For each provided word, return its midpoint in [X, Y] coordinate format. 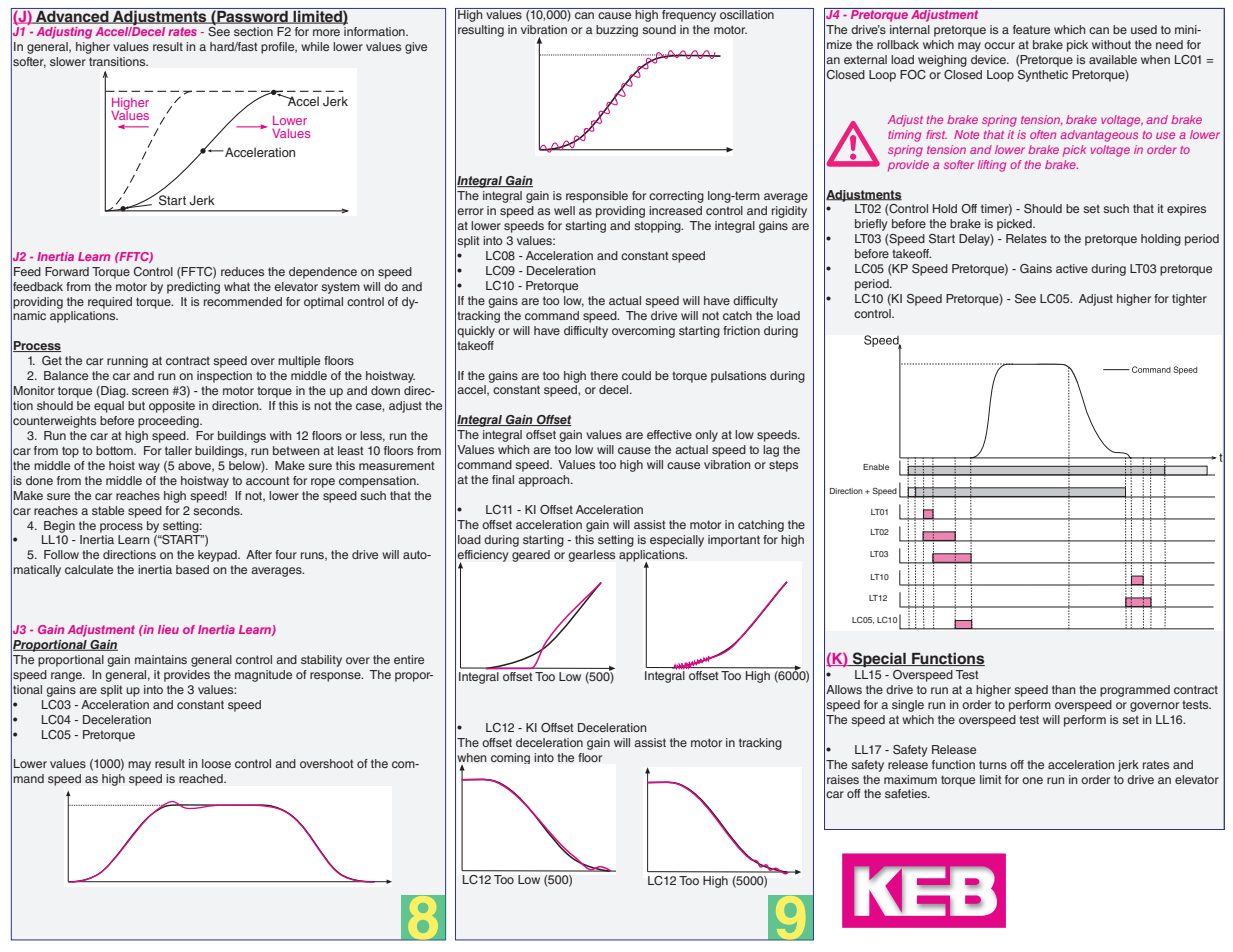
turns [993, 764]
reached [202, 778]
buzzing [617, 31]
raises [843, 779]
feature [1031, 29]
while [315, 46]
